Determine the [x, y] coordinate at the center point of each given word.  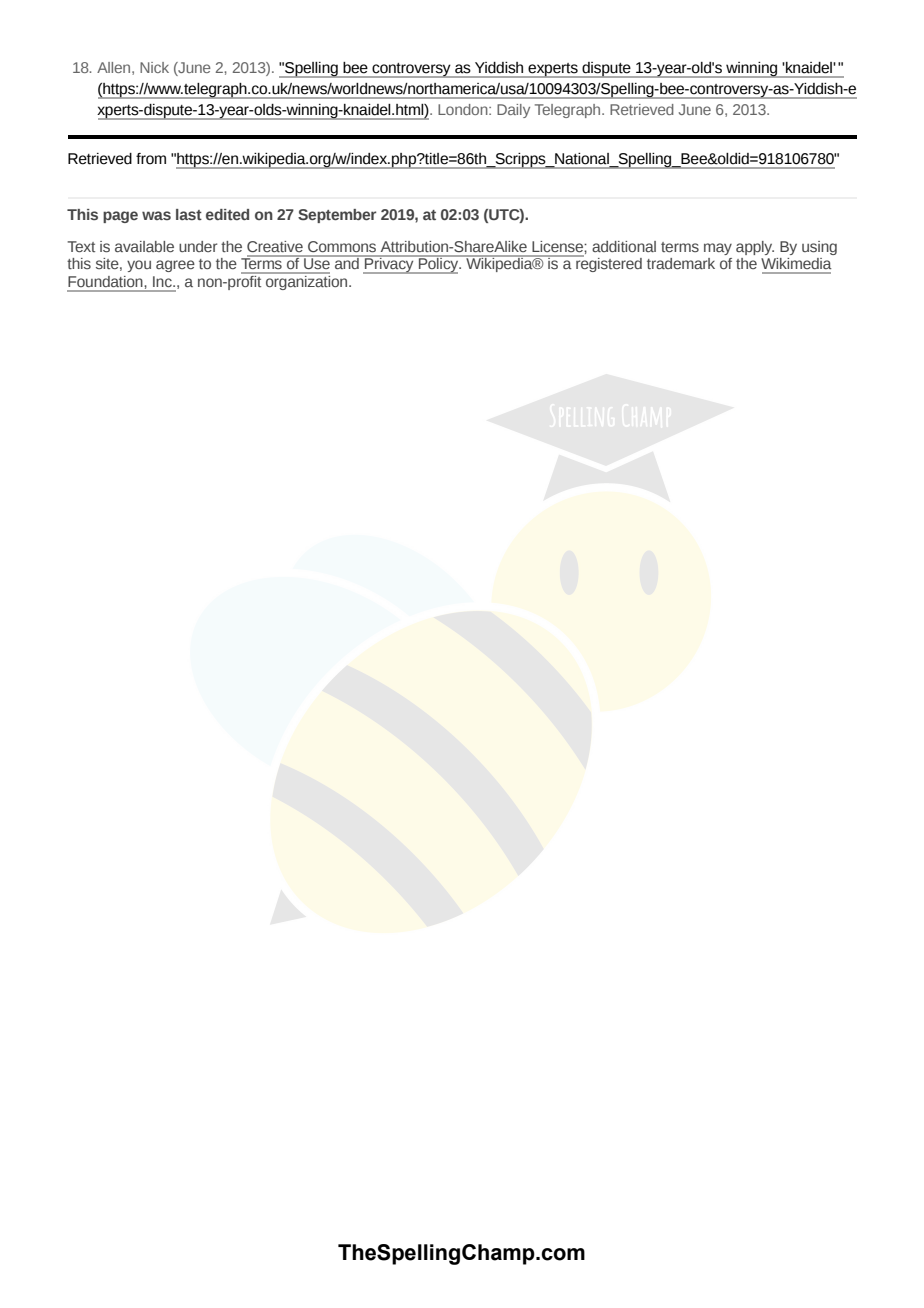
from [151, 159]
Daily [513, 111]
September [337, 216]
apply [755, 248]
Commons [342, 247]
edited [227, 214]
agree [175, 266]
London [464, 109]
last [189, 214]
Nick [154, 67]
